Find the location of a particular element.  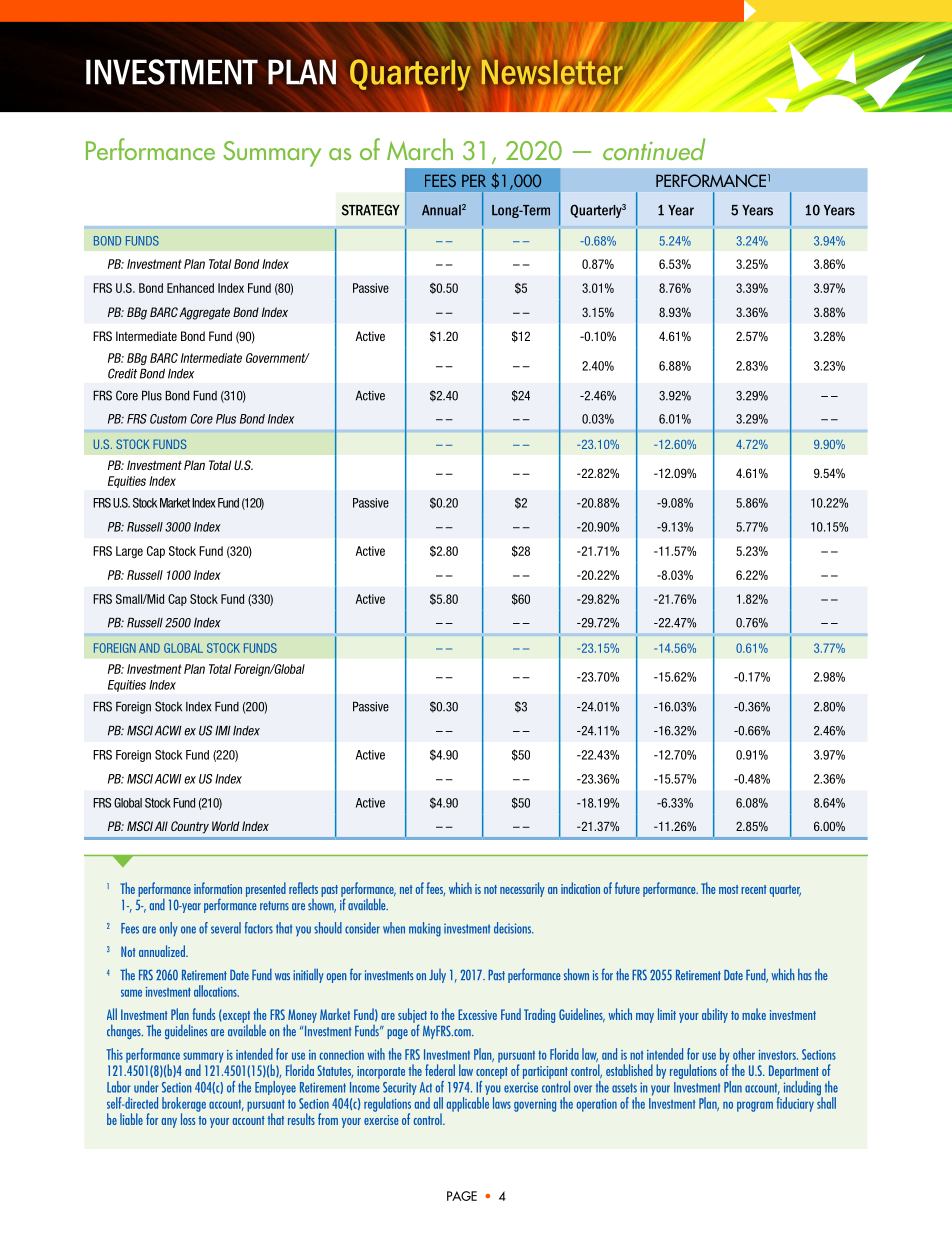

net is located at coordinates (406, 889).
